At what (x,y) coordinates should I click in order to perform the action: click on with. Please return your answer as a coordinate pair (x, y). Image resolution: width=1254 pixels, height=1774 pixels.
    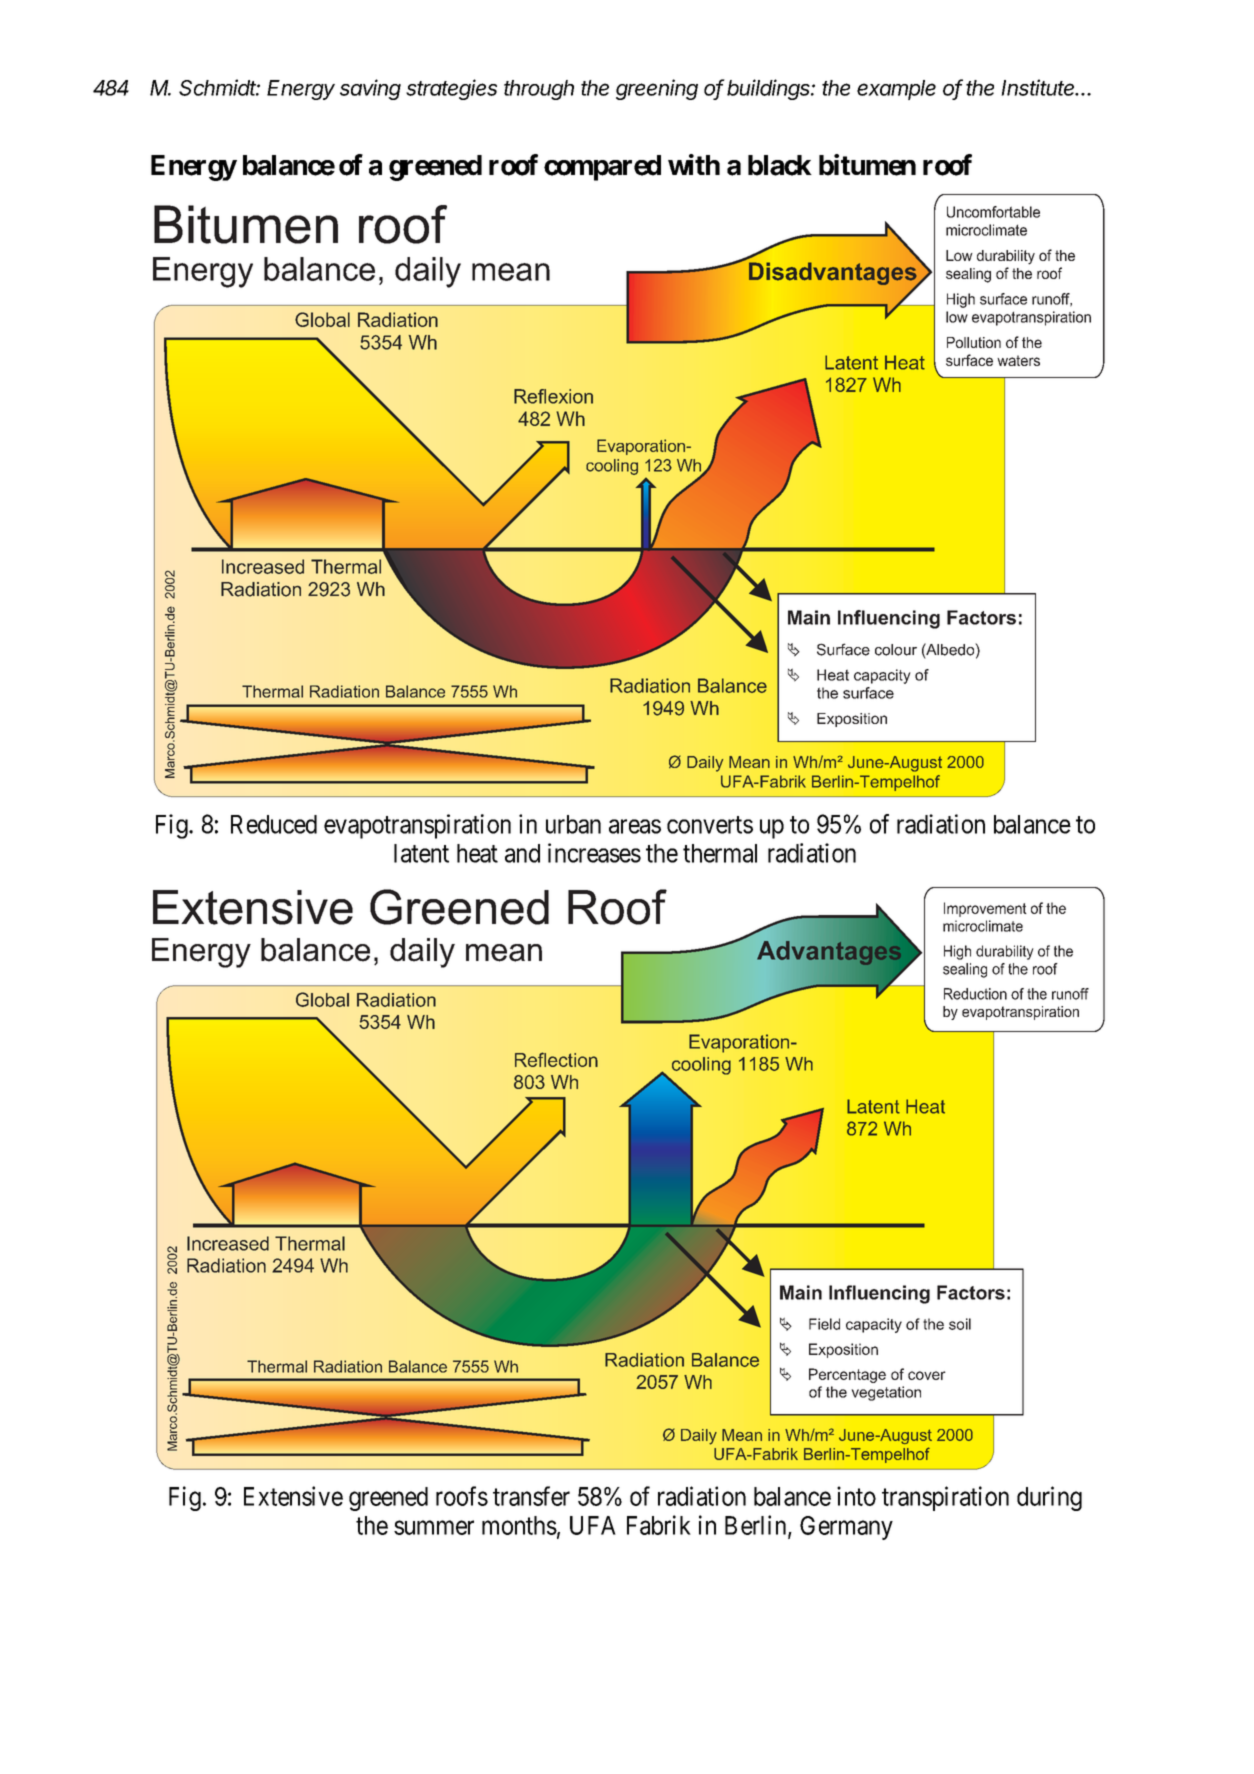
    Looking at the image, I should click on (694, 164).
